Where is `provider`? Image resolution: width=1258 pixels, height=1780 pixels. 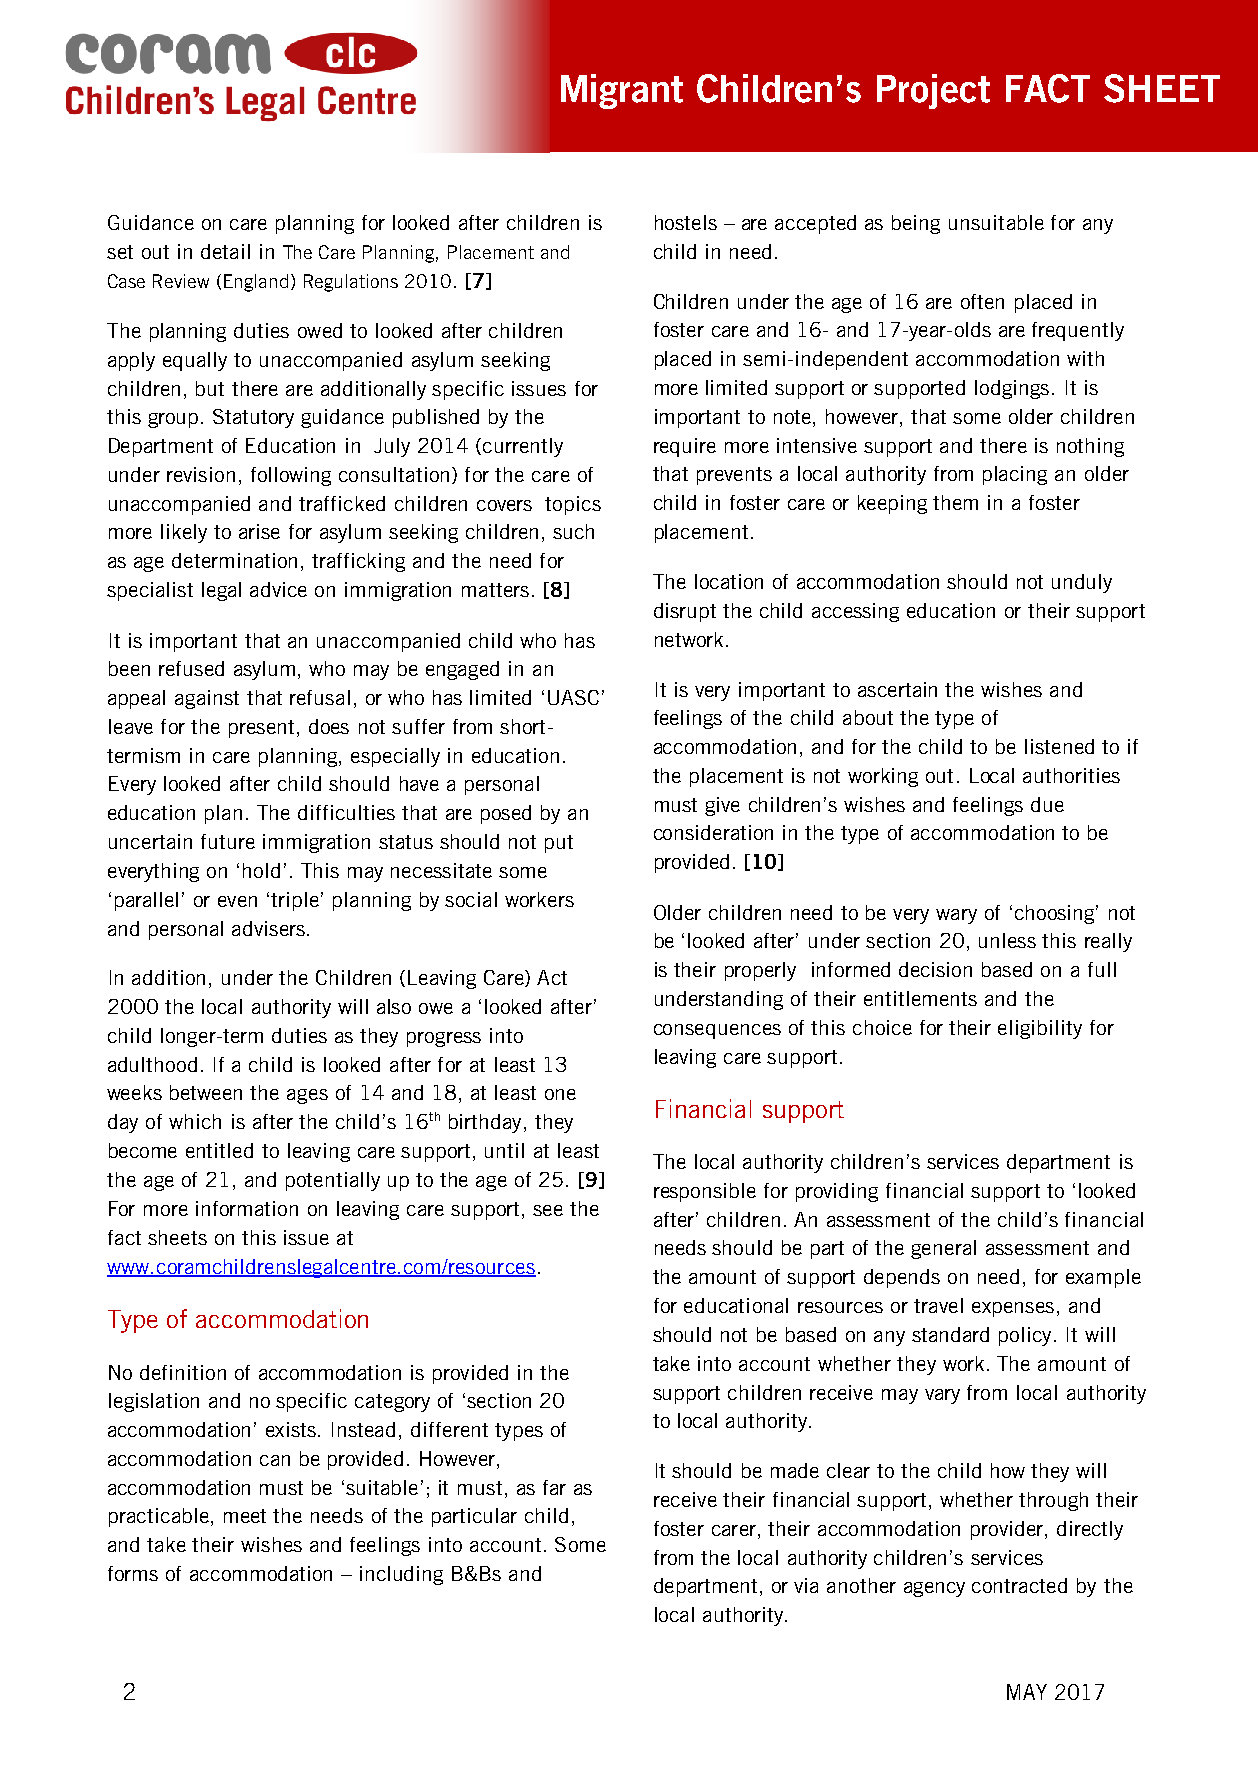 provider is located at coordinates (1007, 1530).
